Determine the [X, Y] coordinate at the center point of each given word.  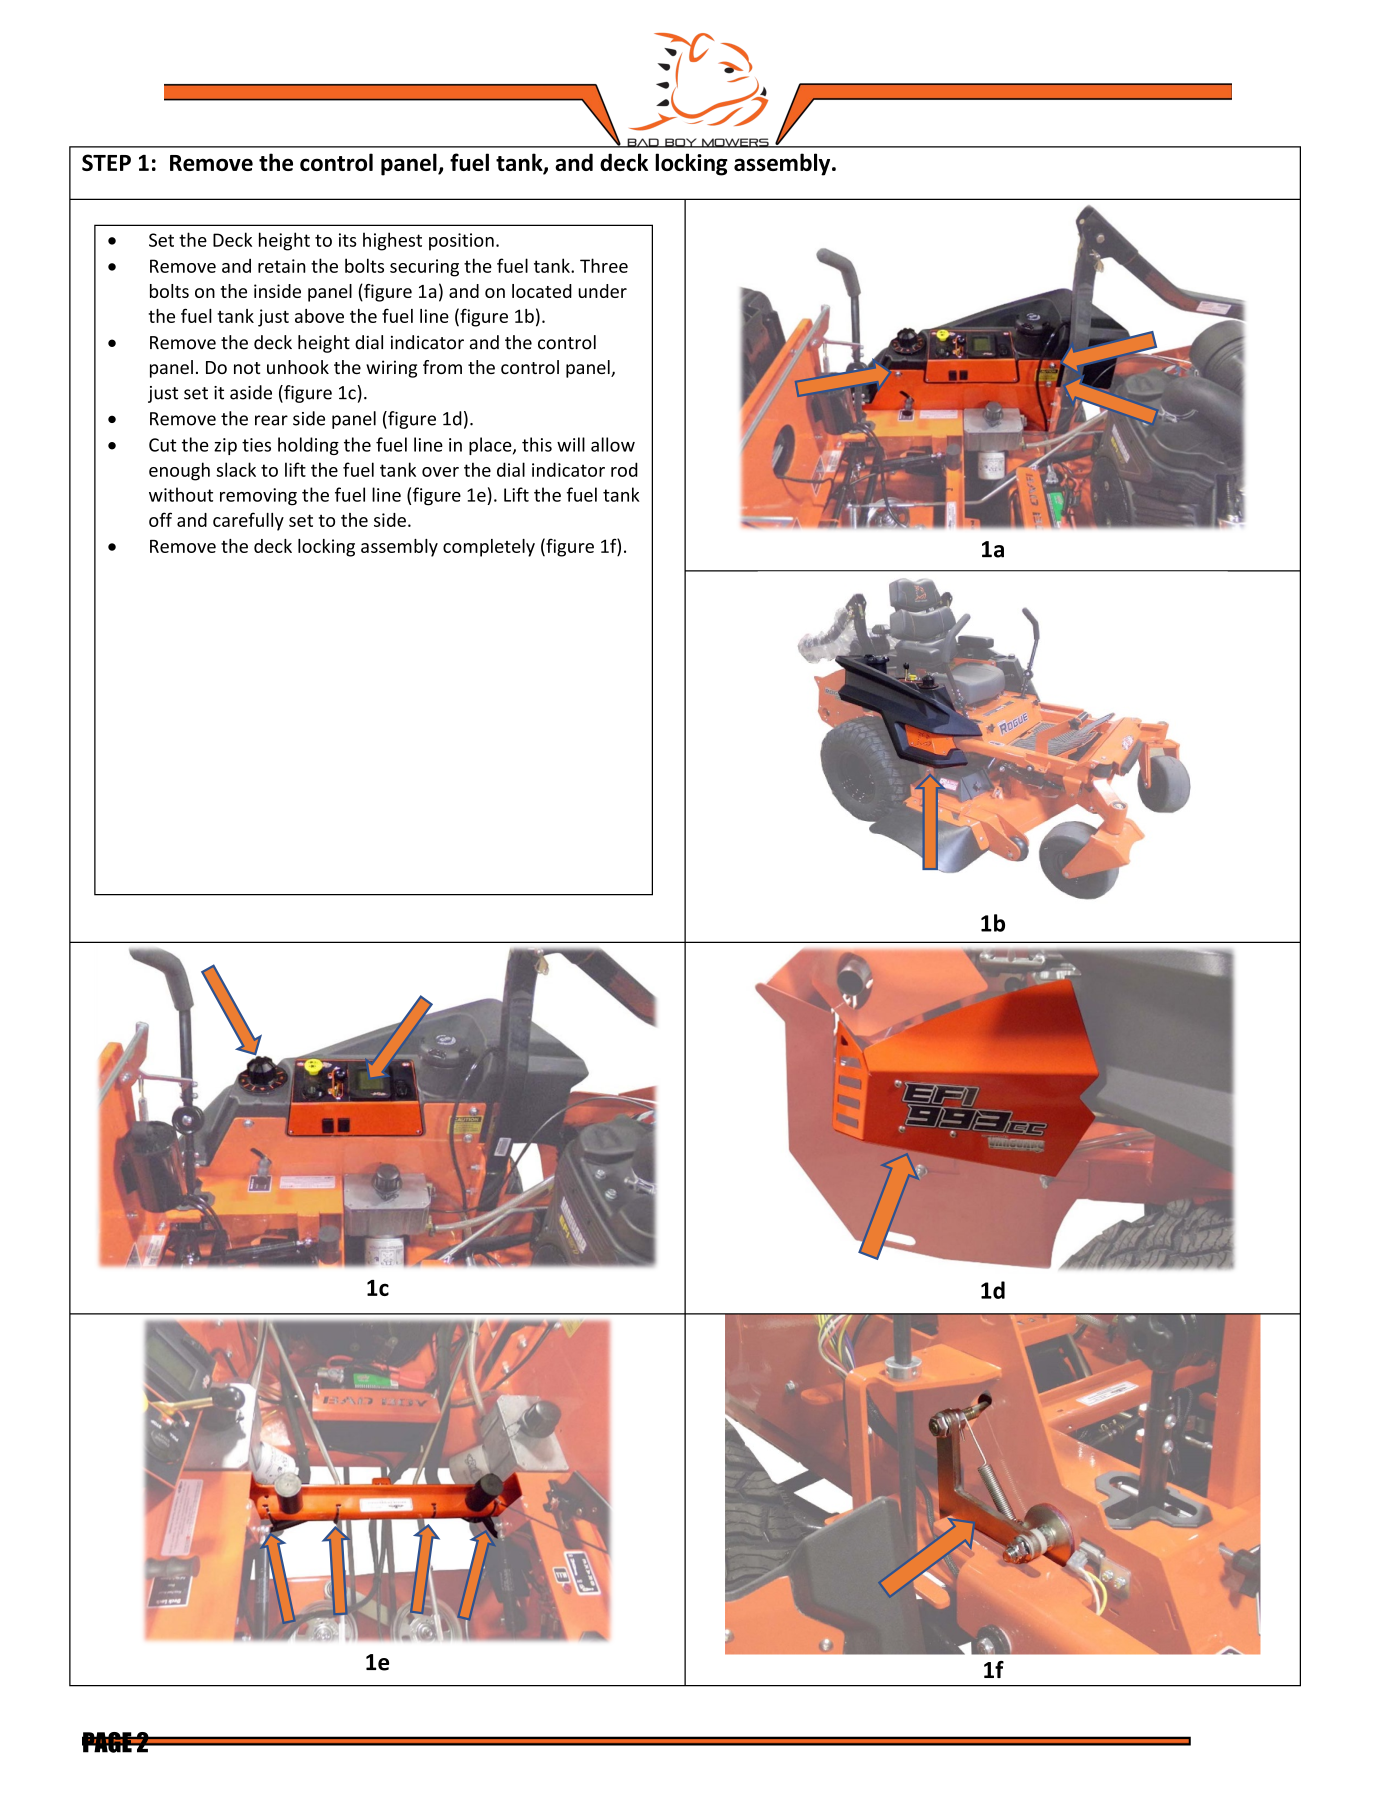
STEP [106, 162]
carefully [248, 521]
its [347, 240]
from [442, 367]
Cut [162, 445]
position [461, 242]
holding [308, 446]
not [247, 368]
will [571, 444]
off [160, 519]
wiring [391, 369]
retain [282, 266]
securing [424, 268]
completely [489, 548]
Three [604, 265]
